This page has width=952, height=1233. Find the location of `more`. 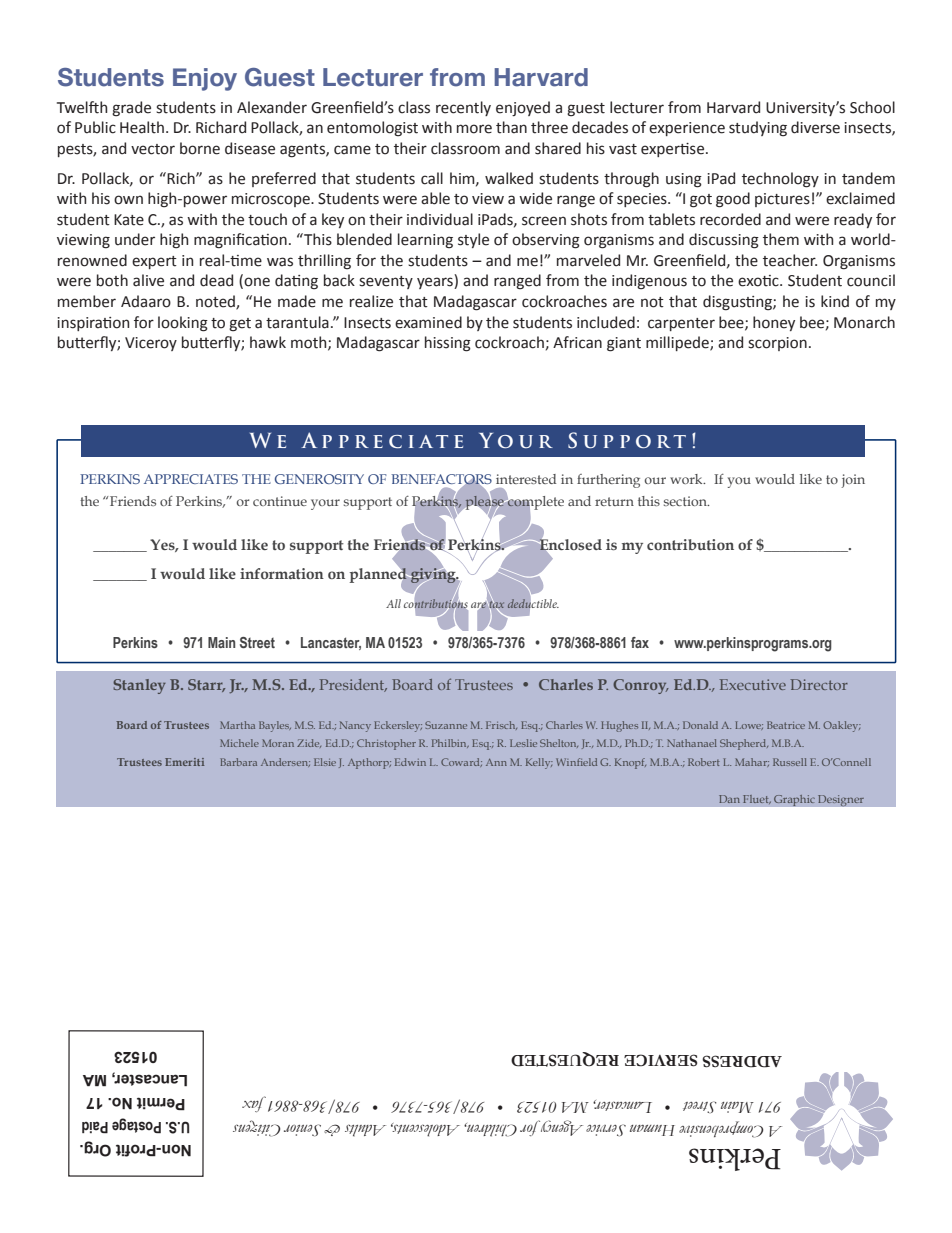

more is located at coordinates (474, 129).
